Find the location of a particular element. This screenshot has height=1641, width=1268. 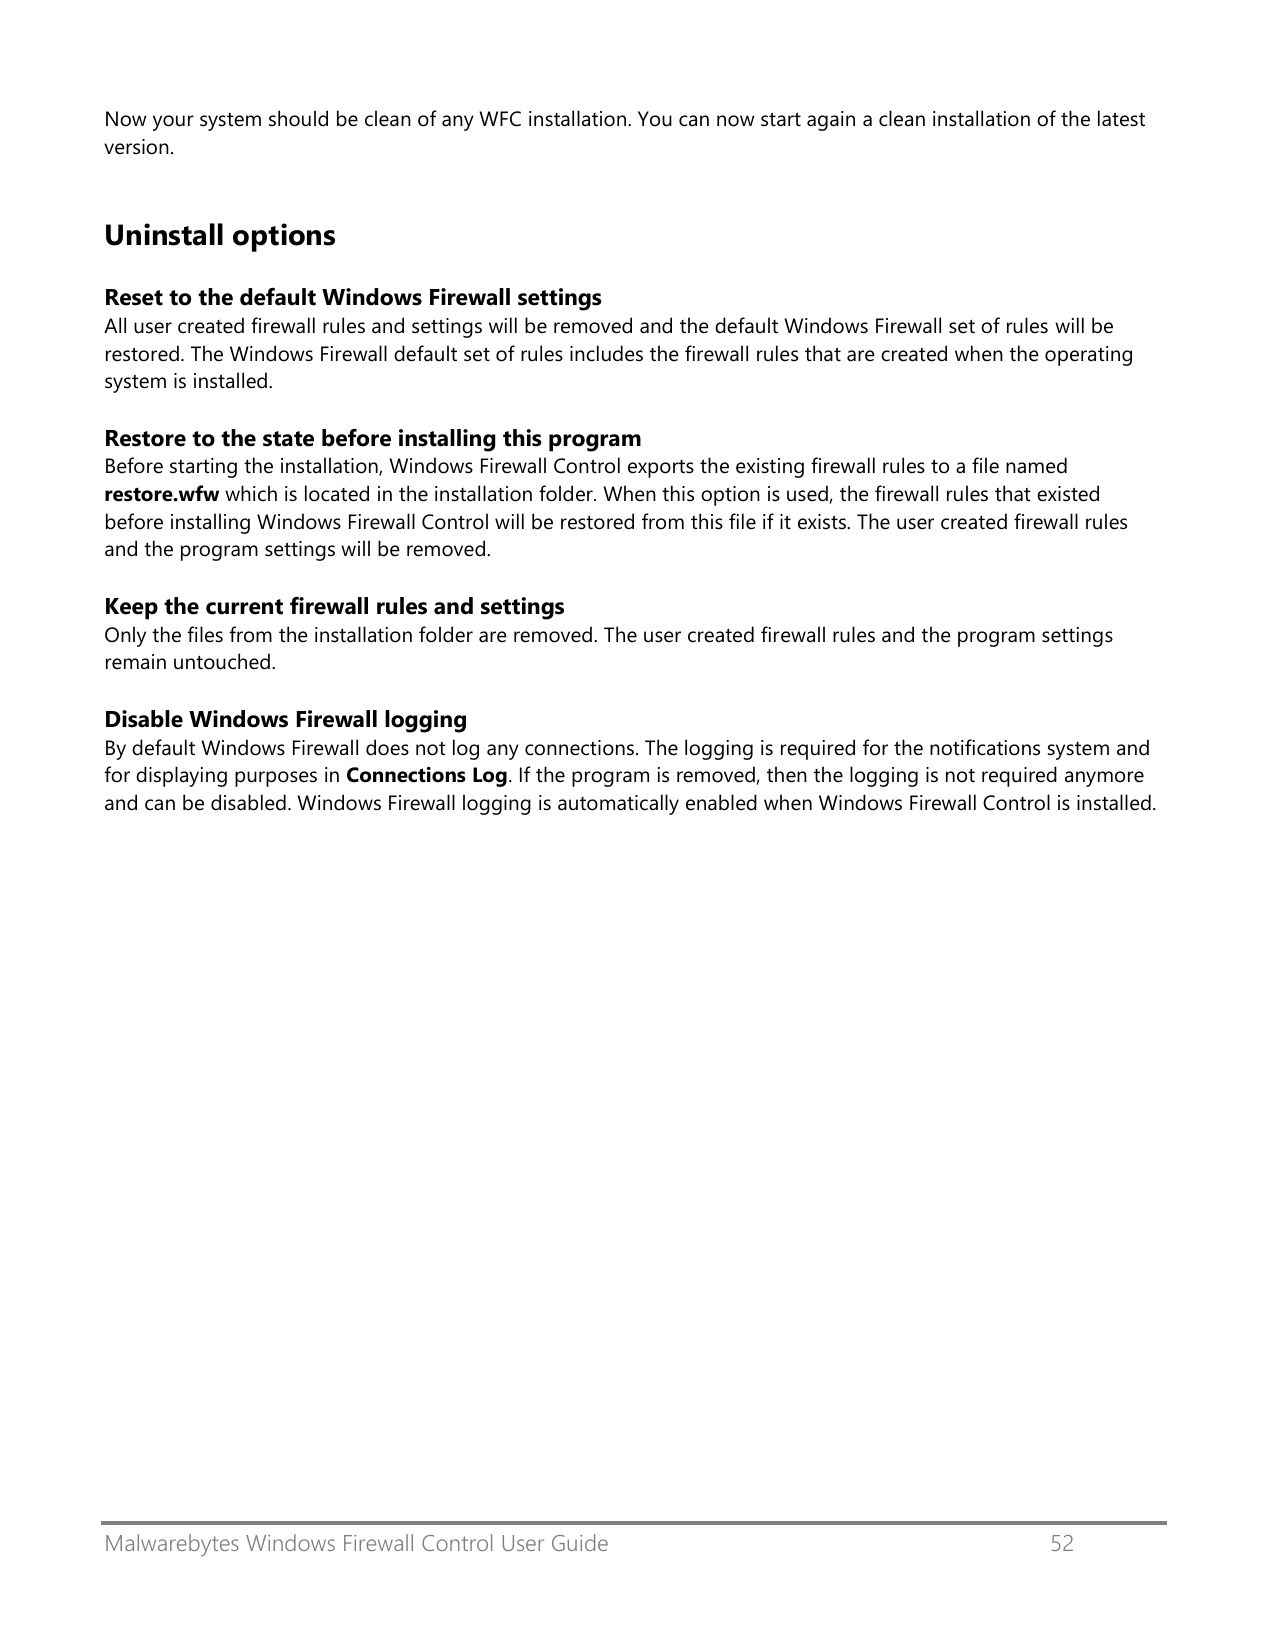

automatically is located at coordinates (618, 804).
